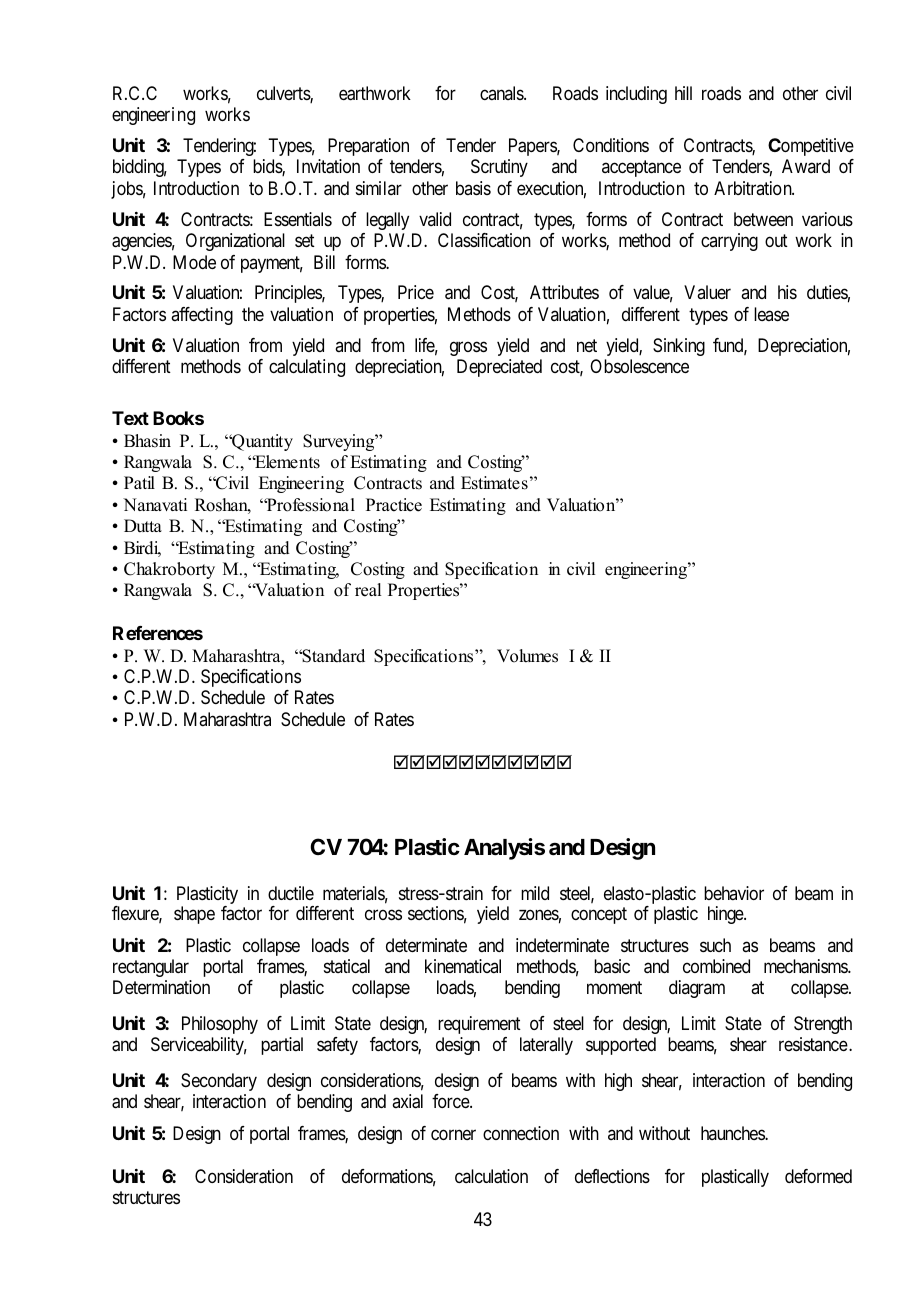  Describe the element at coordinates (494, 483) in the page. I see `Estimates` at that location.
